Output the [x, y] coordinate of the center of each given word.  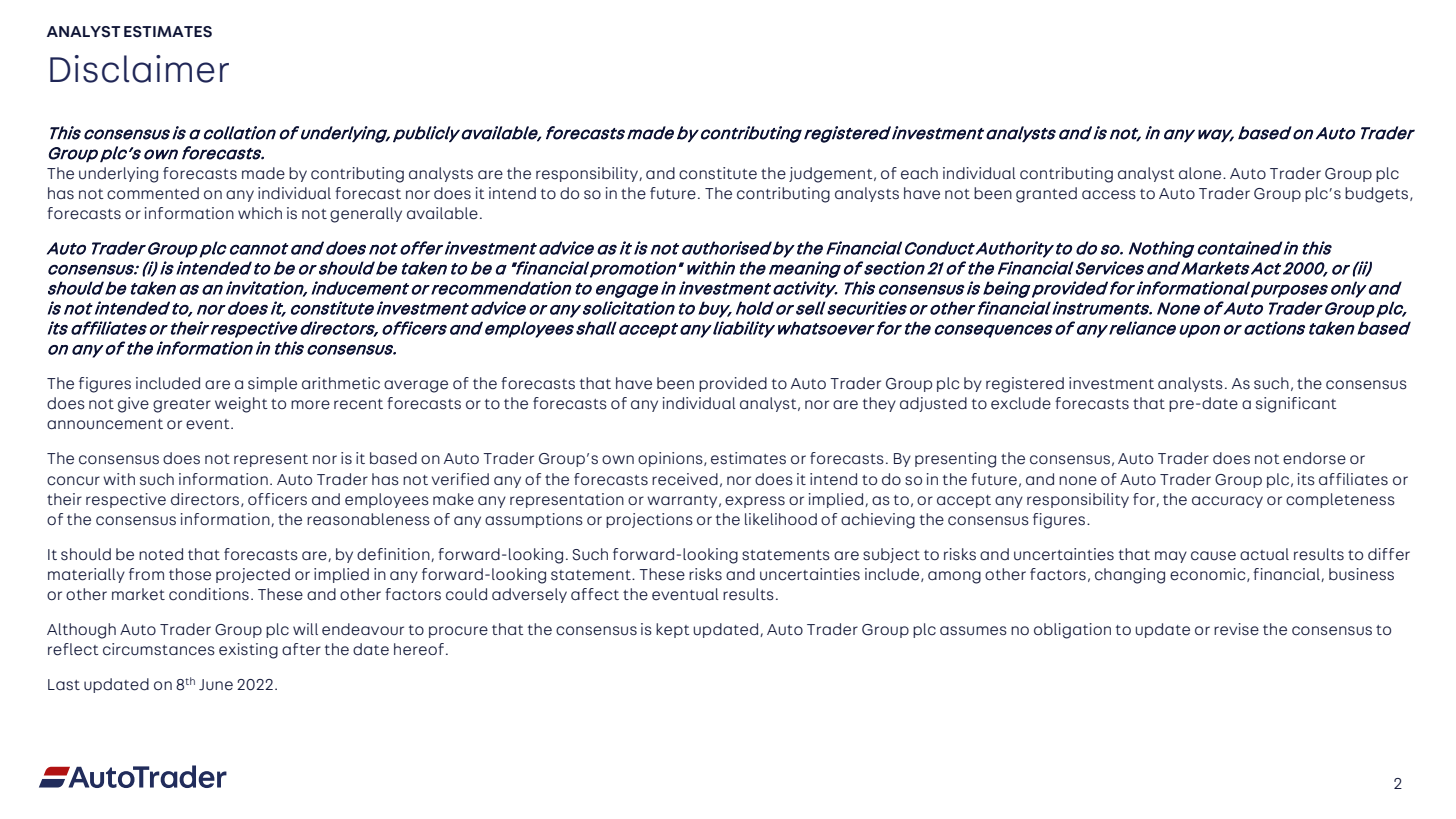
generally [366, 215]
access [1109, 195]
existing [248, 651]
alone [1201, 173]
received [685, 479]
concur [73, 481]
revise [1236, 629]
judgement [832, 175]
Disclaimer [139, 69]
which [260, 213]
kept [673, 630]
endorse [1314, 458]
